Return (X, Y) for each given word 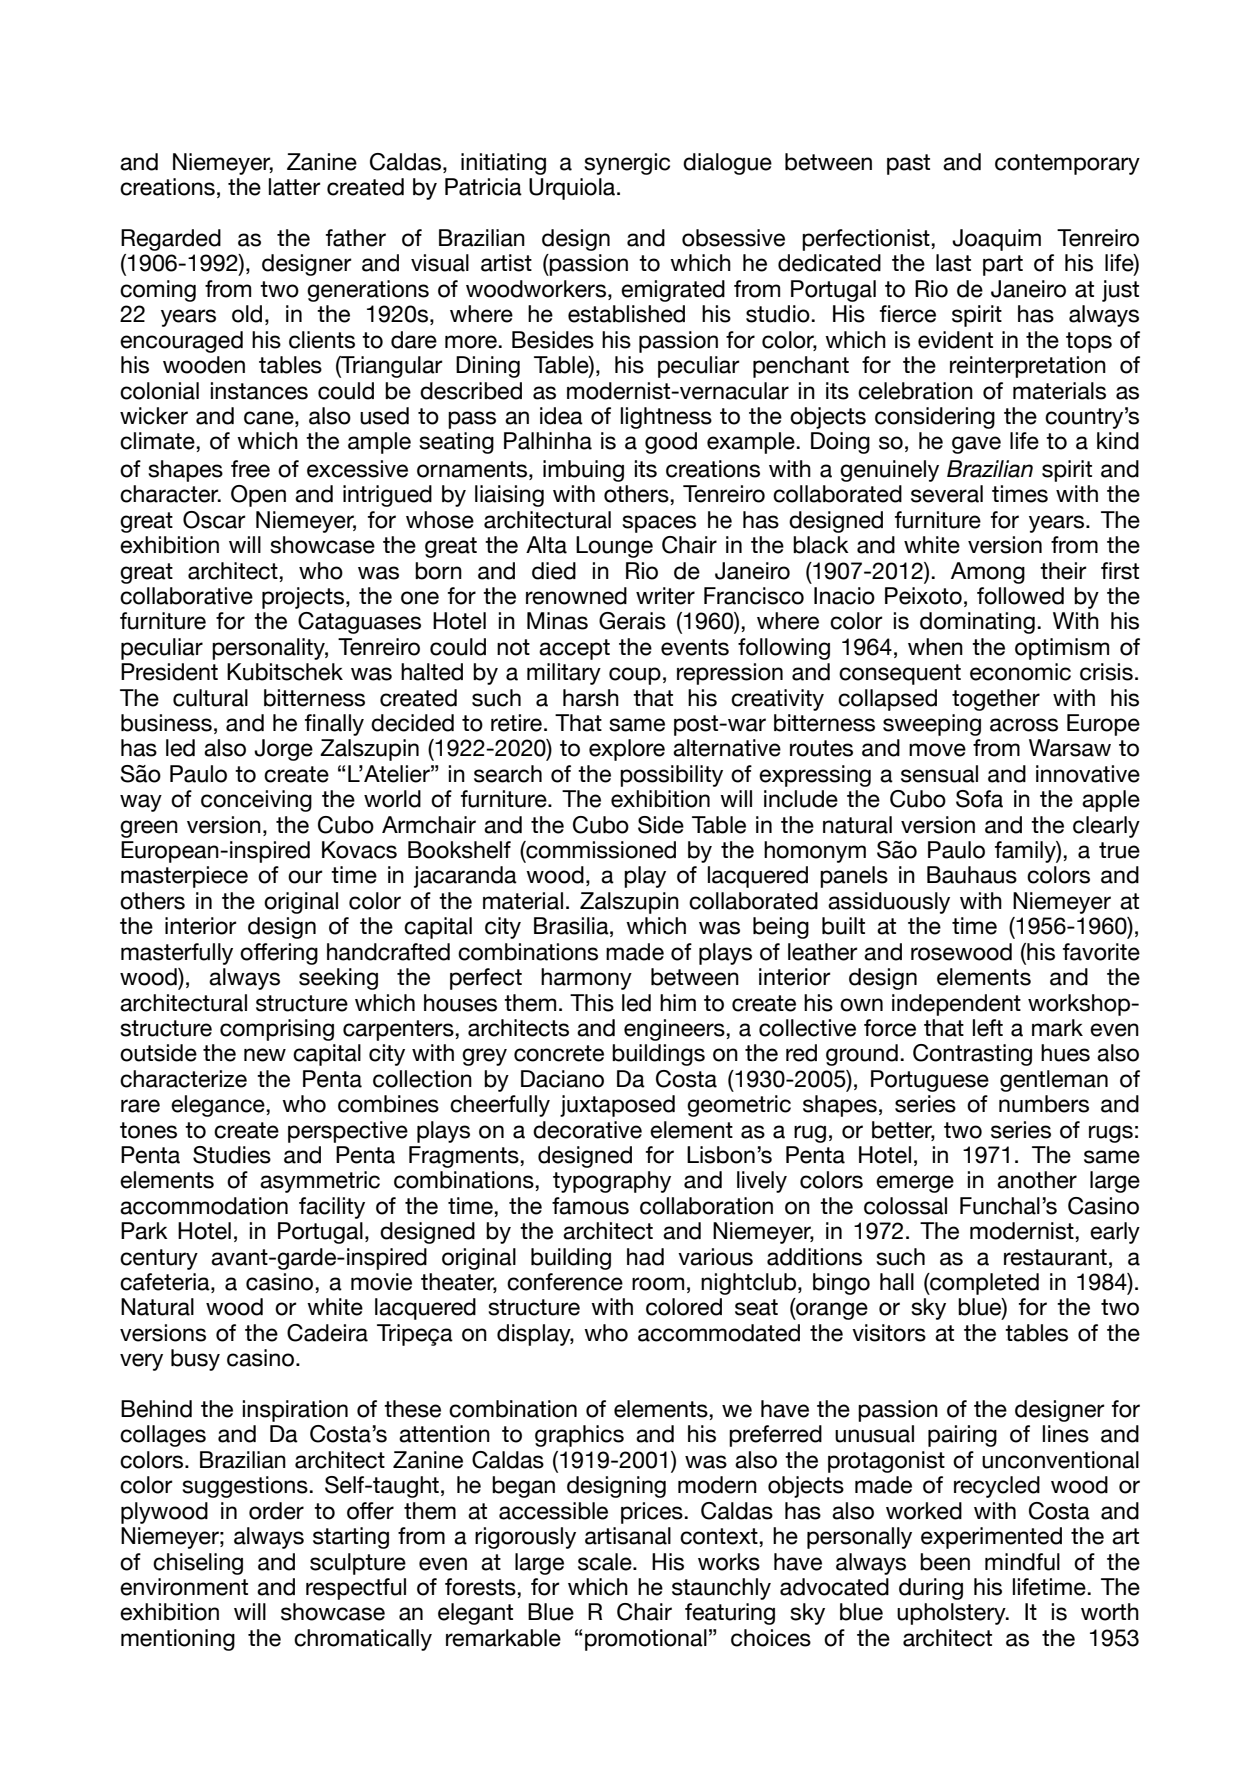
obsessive (733, 238)
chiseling (198, 1564)
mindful (1022, 1562)
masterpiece (184, 877)
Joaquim (996, 240)
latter (295, 187)
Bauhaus (972, 875)
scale (606, 1562)
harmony (586, 979)
